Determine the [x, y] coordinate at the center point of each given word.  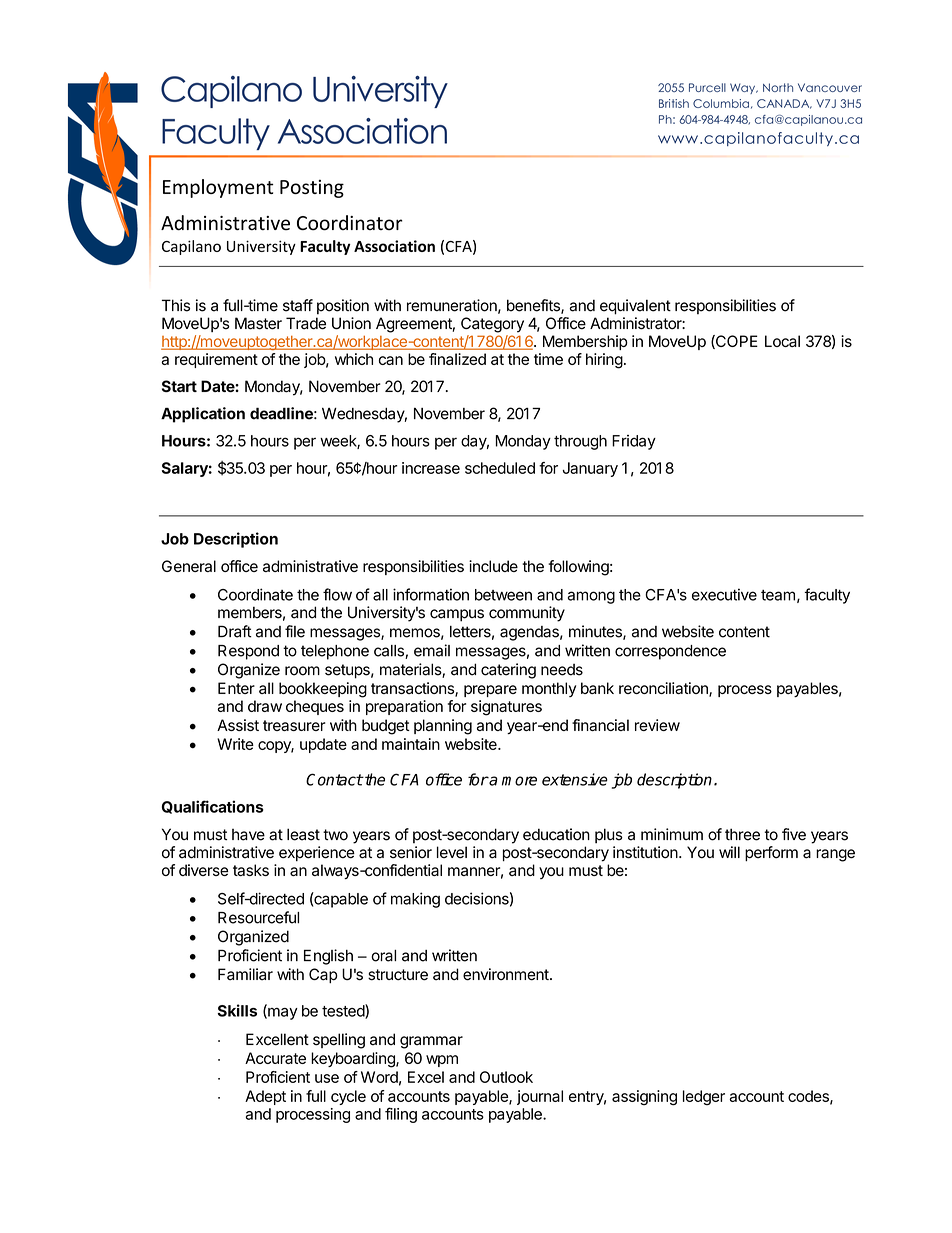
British [674, 103]
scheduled [500, 468]
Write [235, 744]
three [742, 834]
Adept [265, 1097]
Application [203, 415]
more [519, 781]
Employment [218, 188]
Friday [634, 442]
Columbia [721, 103]
